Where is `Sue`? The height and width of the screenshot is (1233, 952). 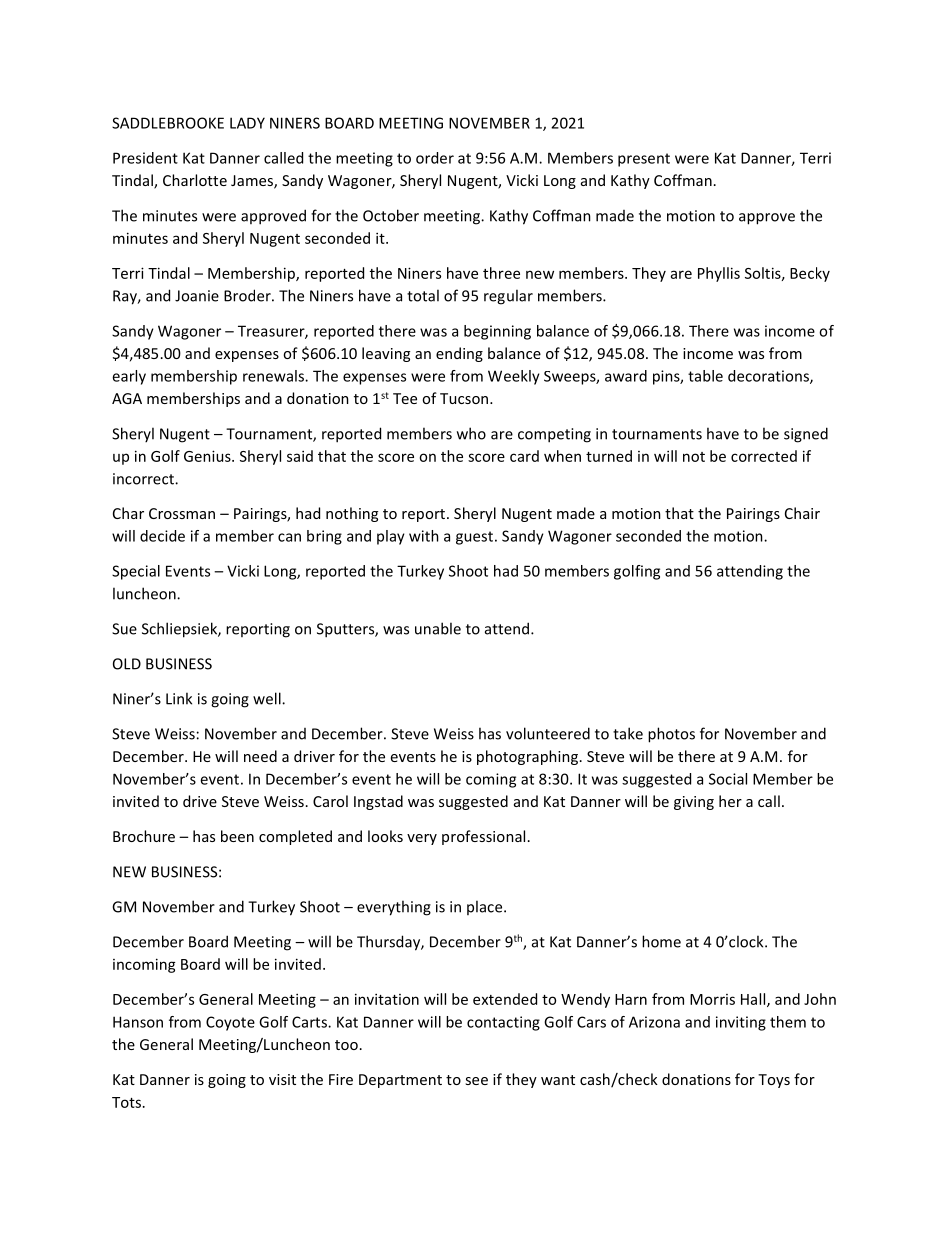
Sue is located at coordinates (124, 629).
